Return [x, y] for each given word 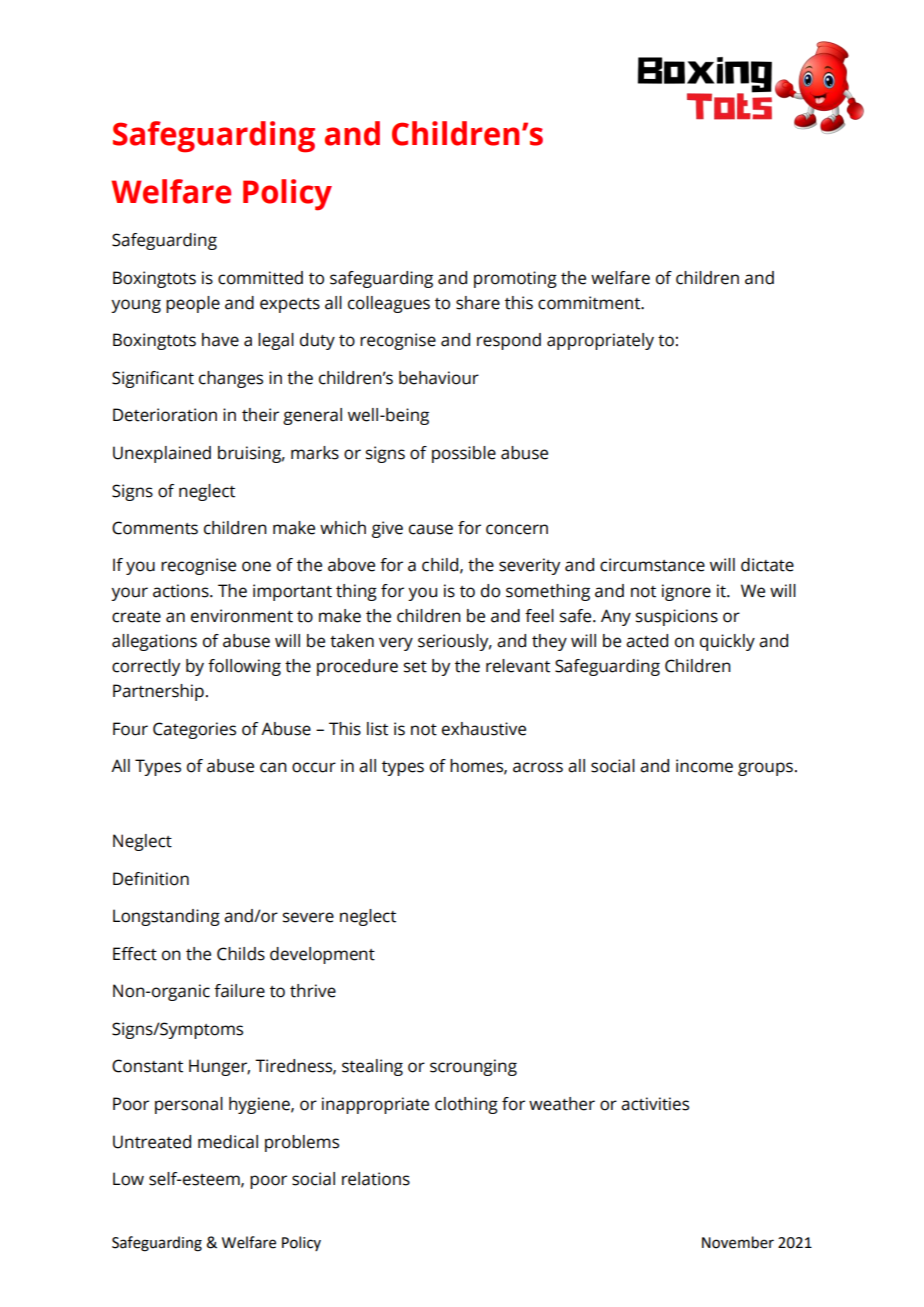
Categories [194, 730]
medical [228, 1142]
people [193, 304]
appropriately [600, 341]
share [478, 303]
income [704, 766]
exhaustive [484, 729]
